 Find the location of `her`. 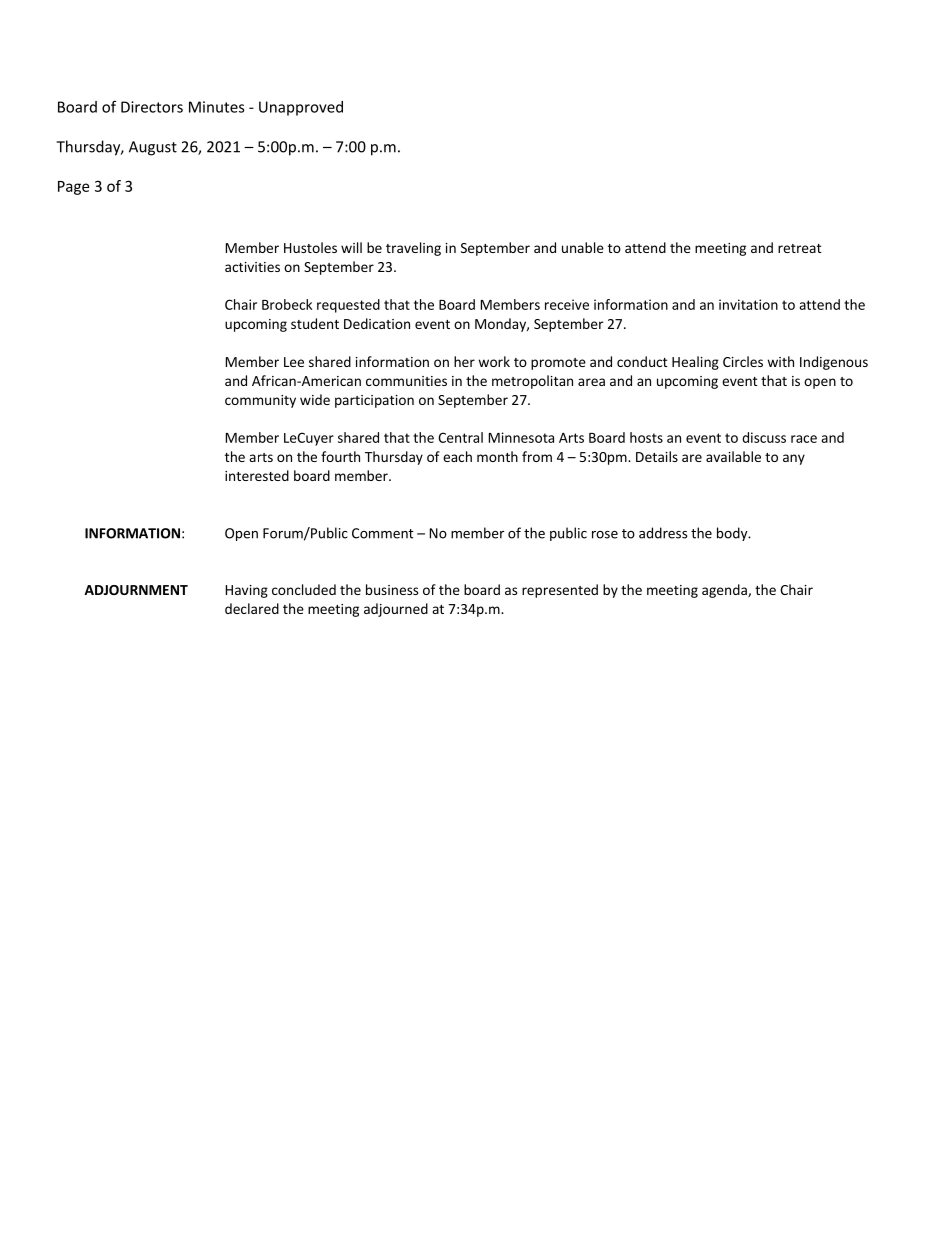

her is located at coordinates (464, 361).
